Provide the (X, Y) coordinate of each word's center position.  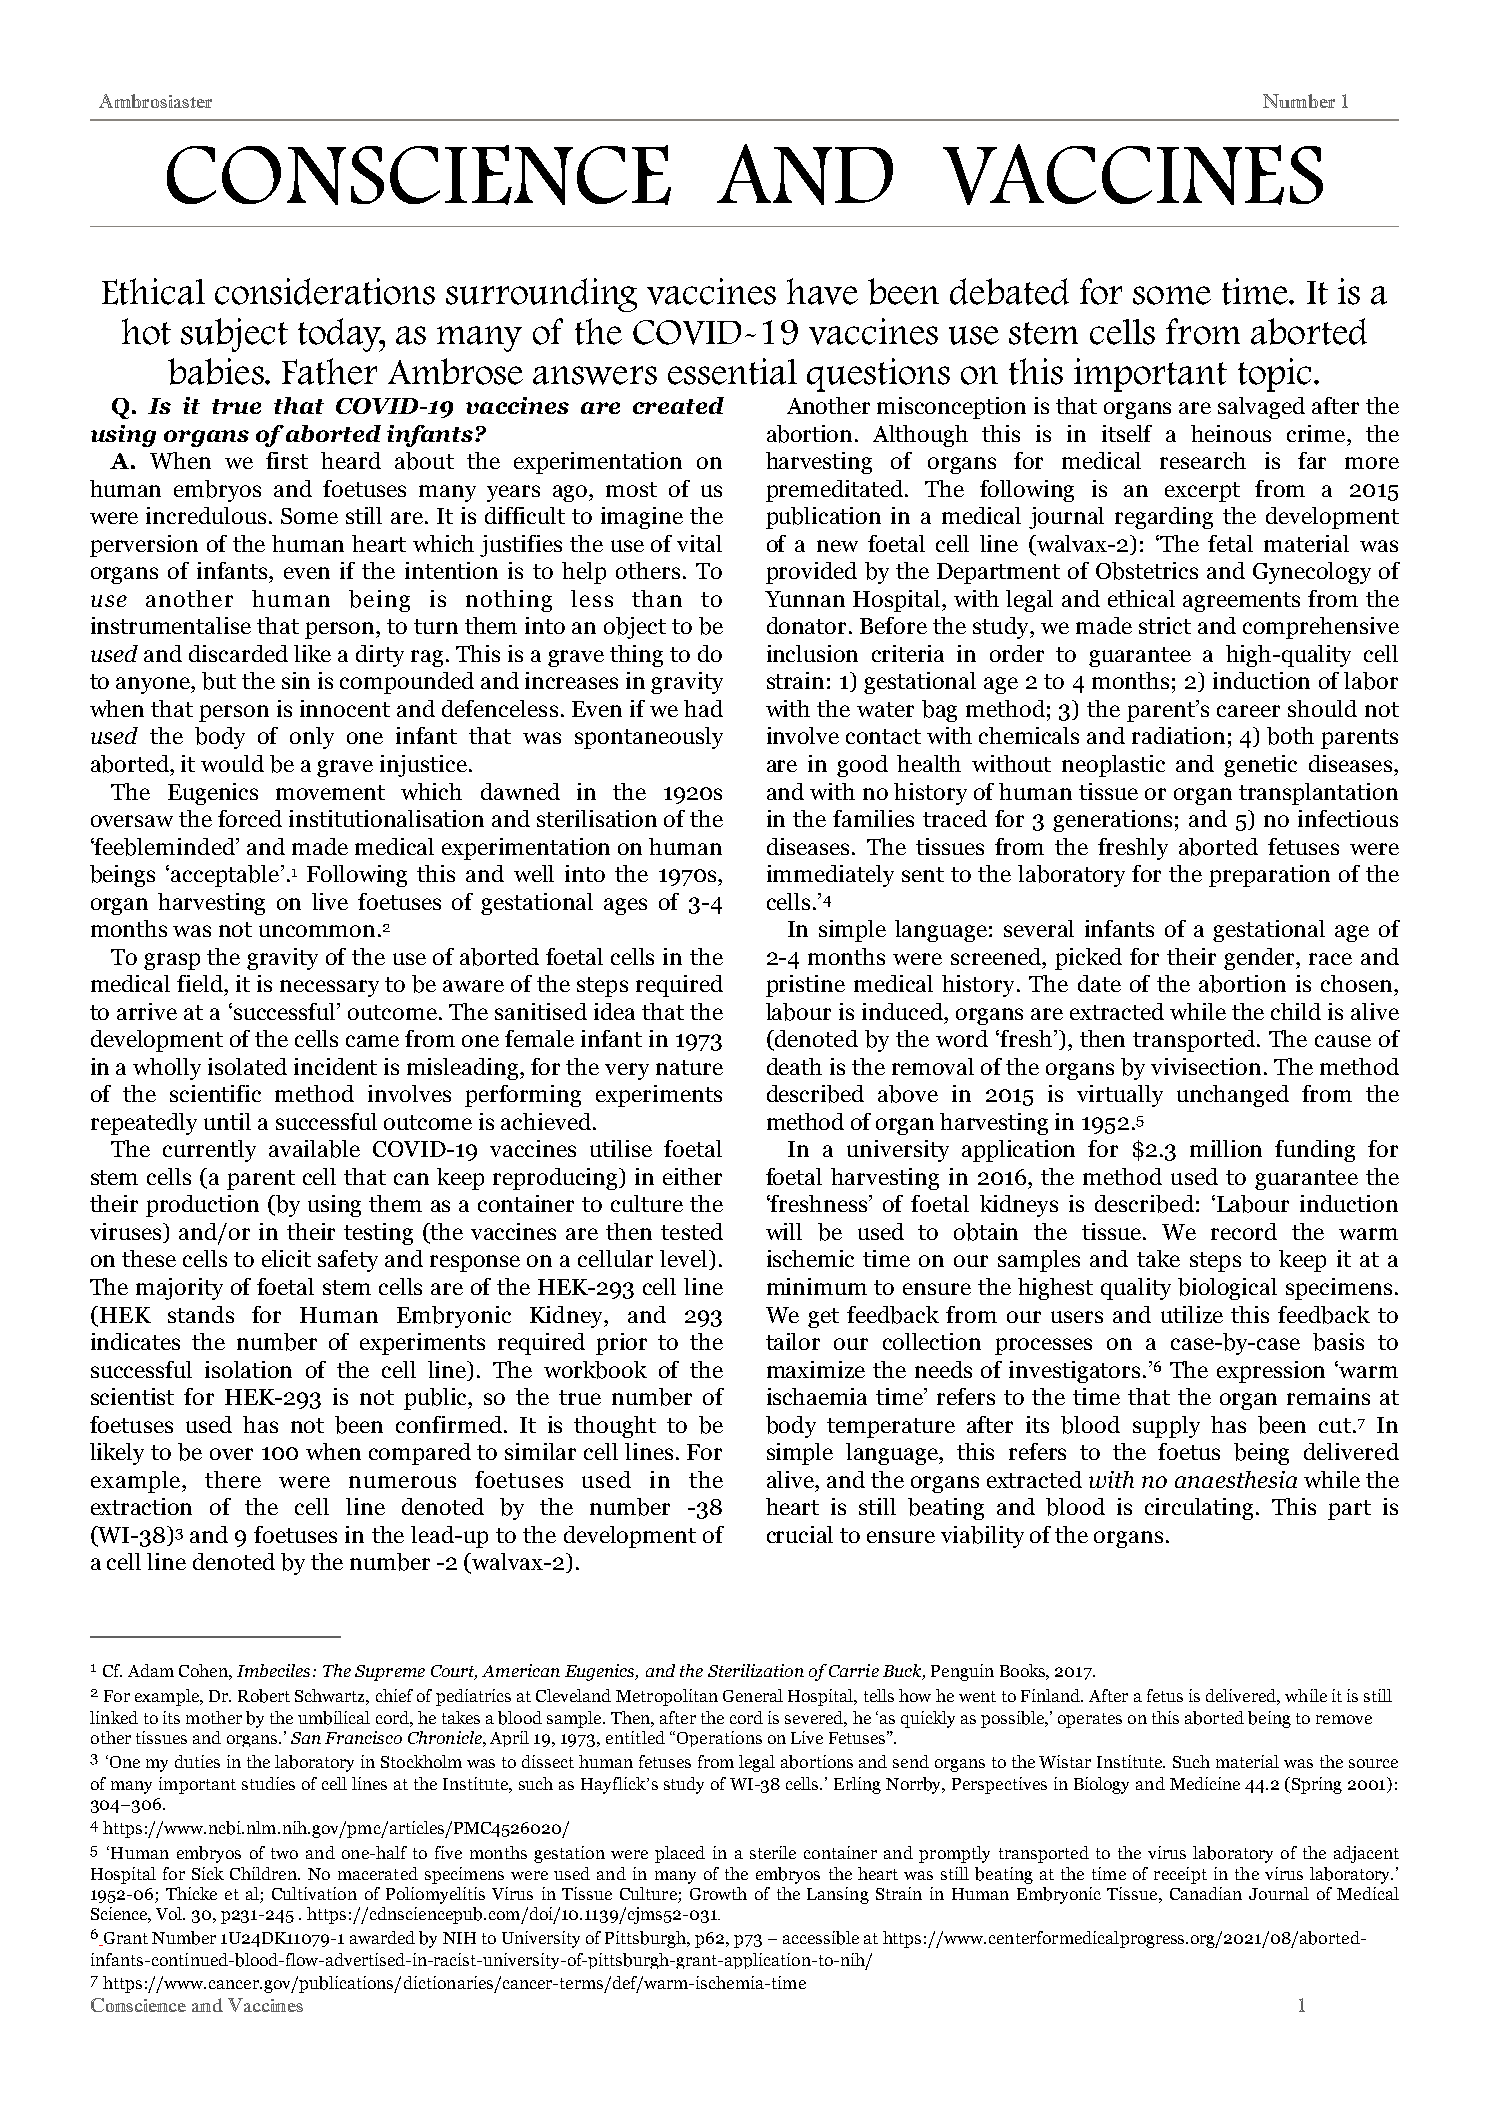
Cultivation (314, 1893)
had (703, 708)
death (794, 1066)
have (822, 291)
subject (234, 335)
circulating (1199, 1509)
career (1248, 711)
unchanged (1233, 1096)
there (233, 1479)
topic (1274, 375)
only (312, 738)
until (227, 1121)
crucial (800, 1534)
